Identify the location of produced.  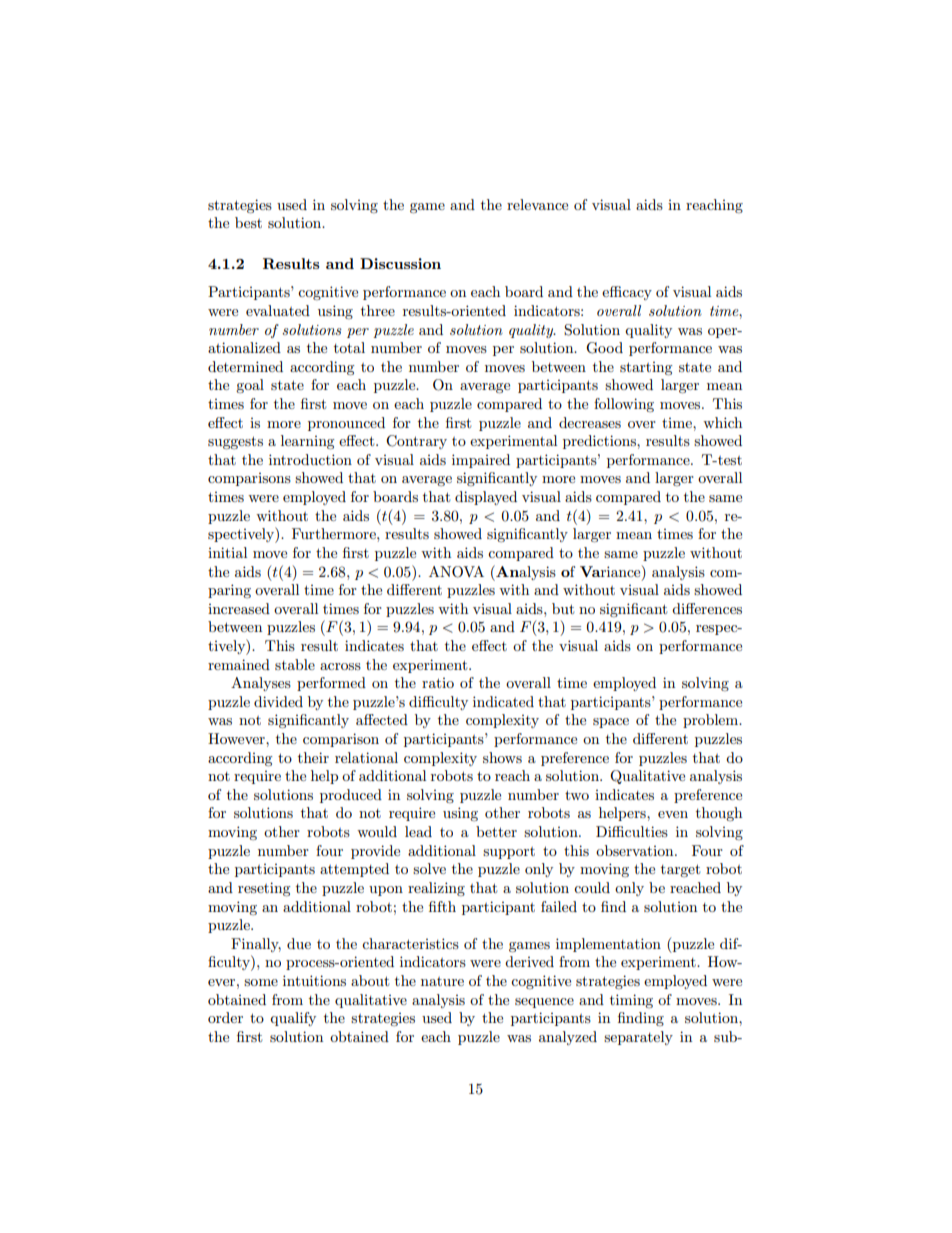
(351, 796).
